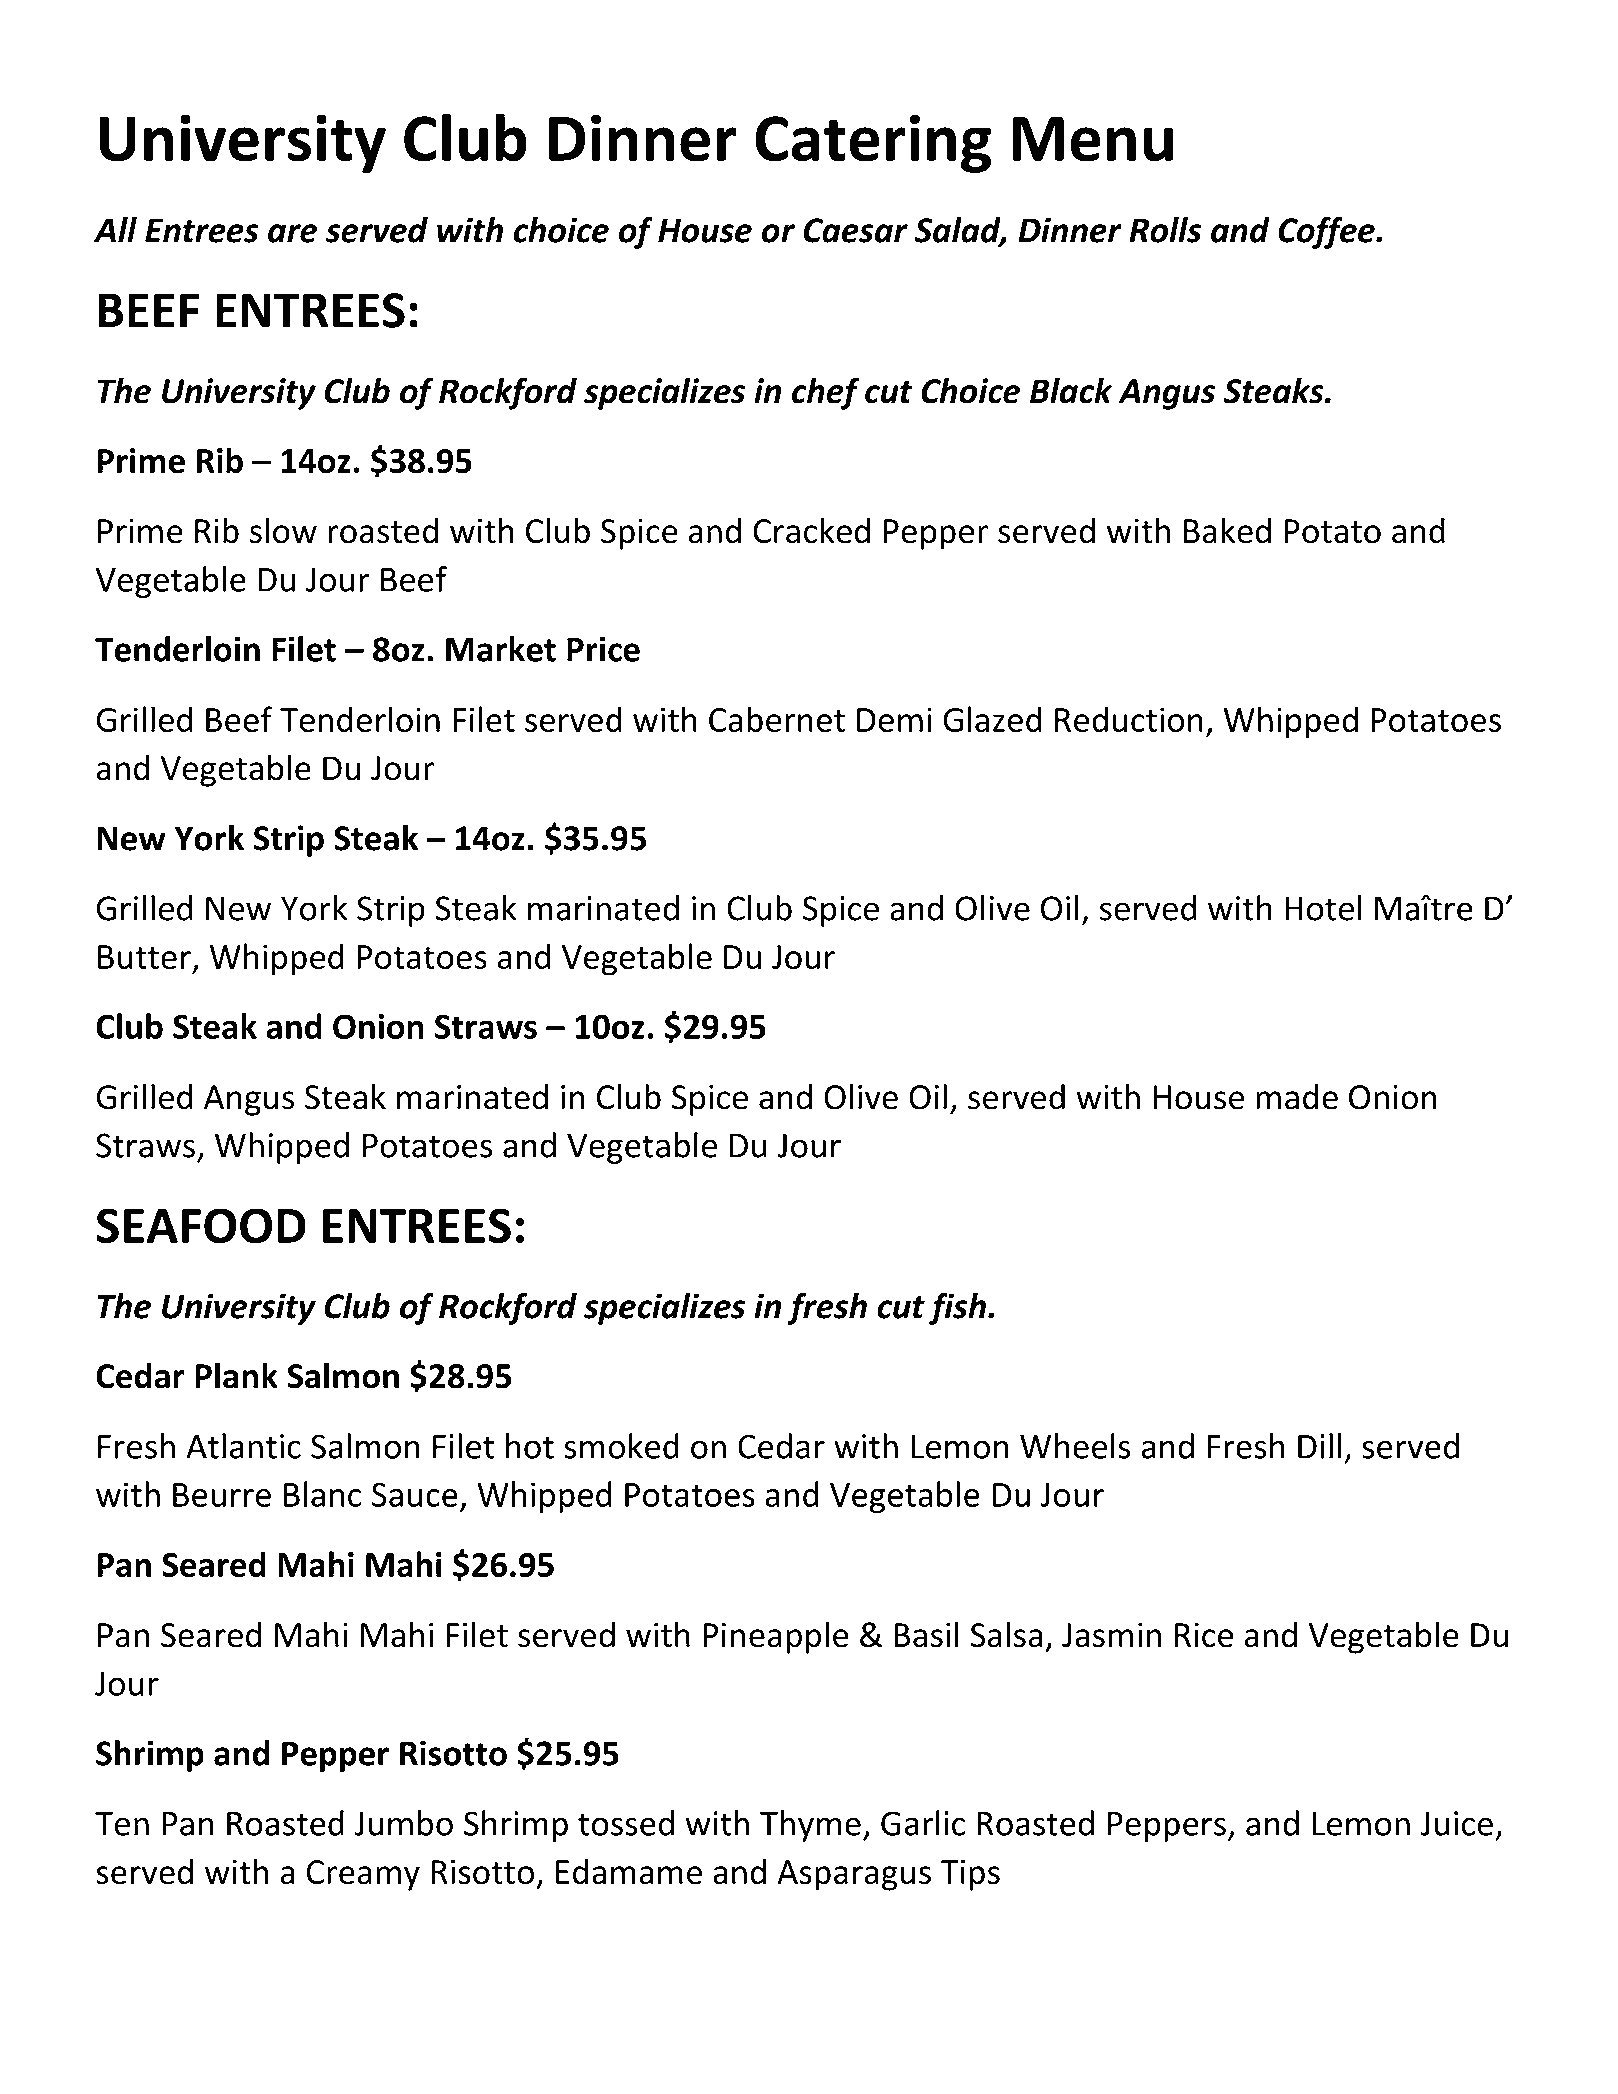 The height and width of the screenshot is (2094, 1618). I want to click on Coffee, so click(1327, 232).
